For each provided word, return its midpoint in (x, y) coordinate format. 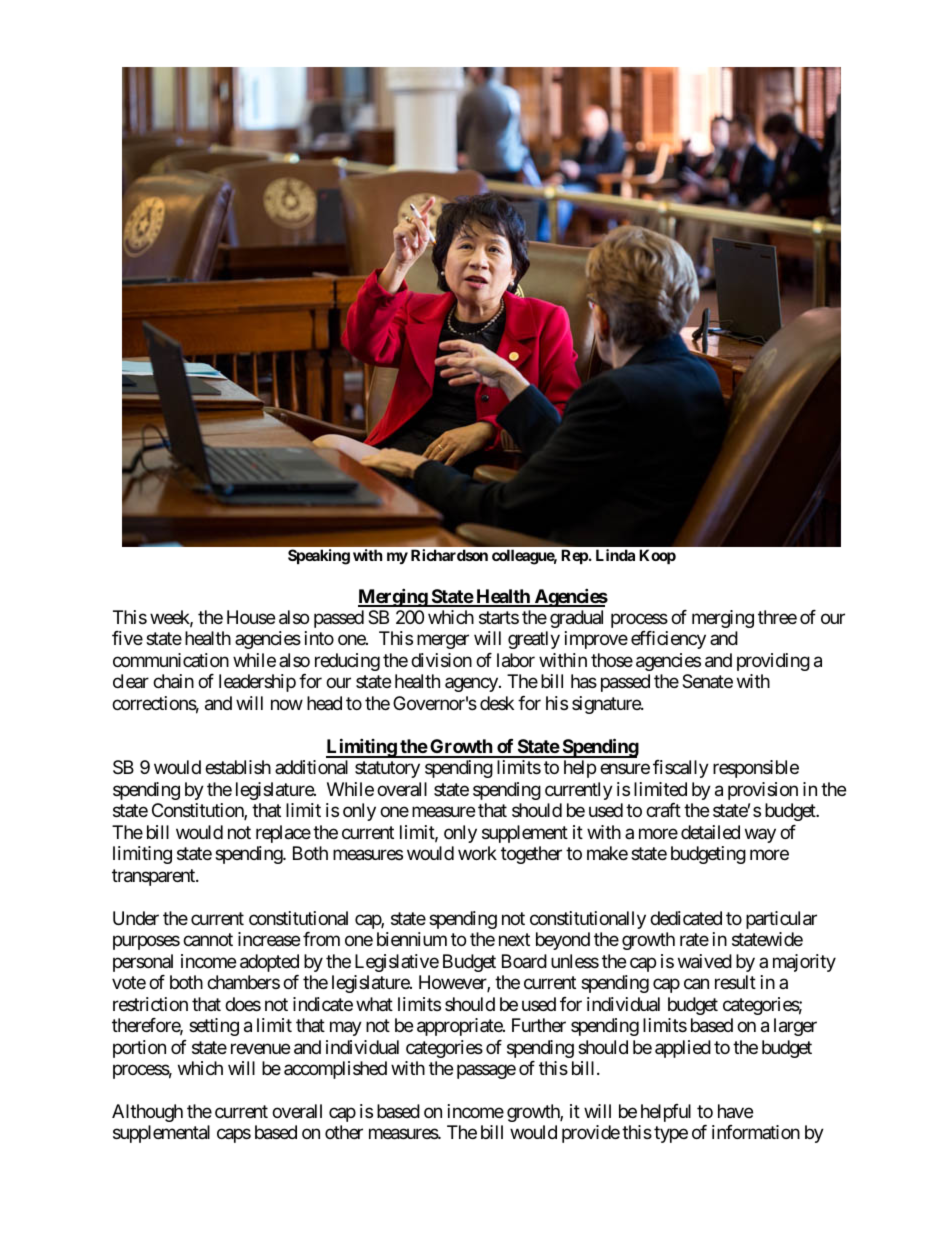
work (477, 853)
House (251, 617)
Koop (657, 556)
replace (283, 834)
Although (147, 1113)
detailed (710, 832)
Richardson (449, 555)
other (344, 1132)
